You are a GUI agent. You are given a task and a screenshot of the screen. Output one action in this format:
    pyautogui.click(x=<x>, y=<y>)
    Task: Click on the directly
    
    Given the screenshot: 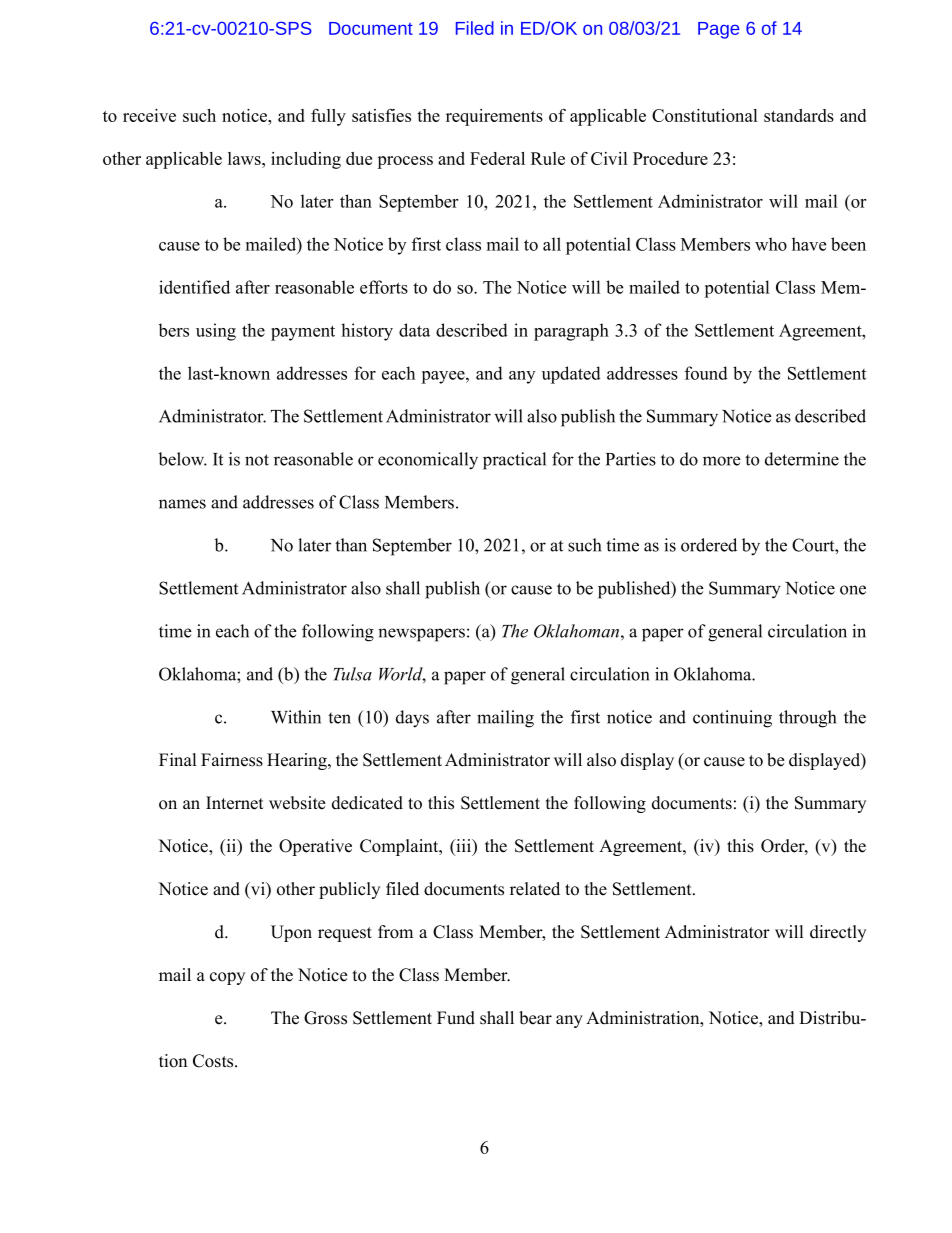 What is the action you would take?
    pyautogui.click(x=838, y=933)
